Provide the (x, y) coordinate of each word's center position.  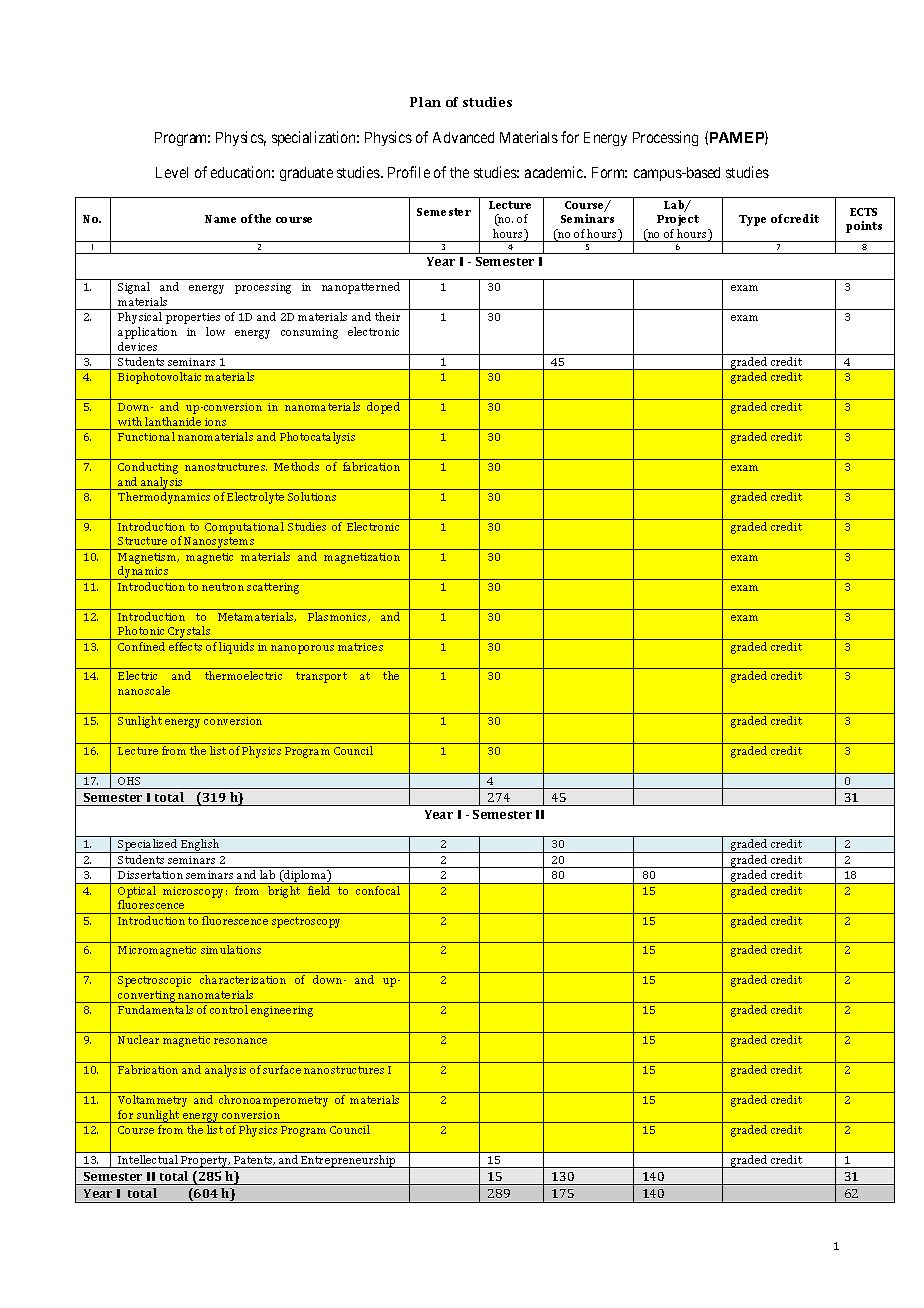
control (229, 1009)
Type (752, 220)
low (215, 331)
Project (678, 220)
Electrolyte (255, 498)
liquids (236, 648)
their (387, 316)
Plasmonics (339, 617)
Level (172, 172)
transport (321, 677)
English (201, 846)
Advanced (463, 137)
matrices (360, 647)
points (864, 227)
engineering (282, 1011)
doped (383, 408)
